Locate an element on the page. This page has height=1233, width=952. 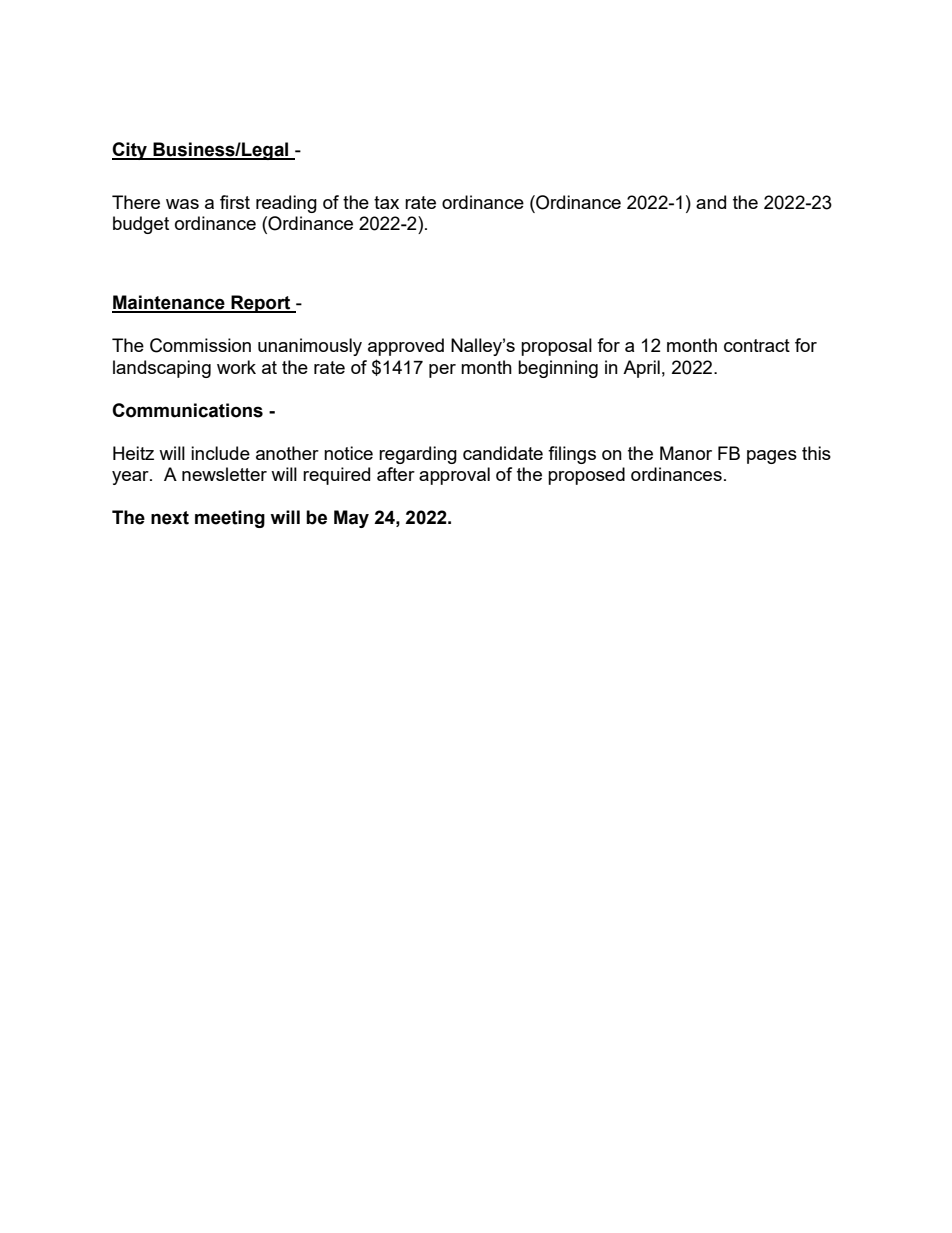
budget is located at coordinates (141, 225).
